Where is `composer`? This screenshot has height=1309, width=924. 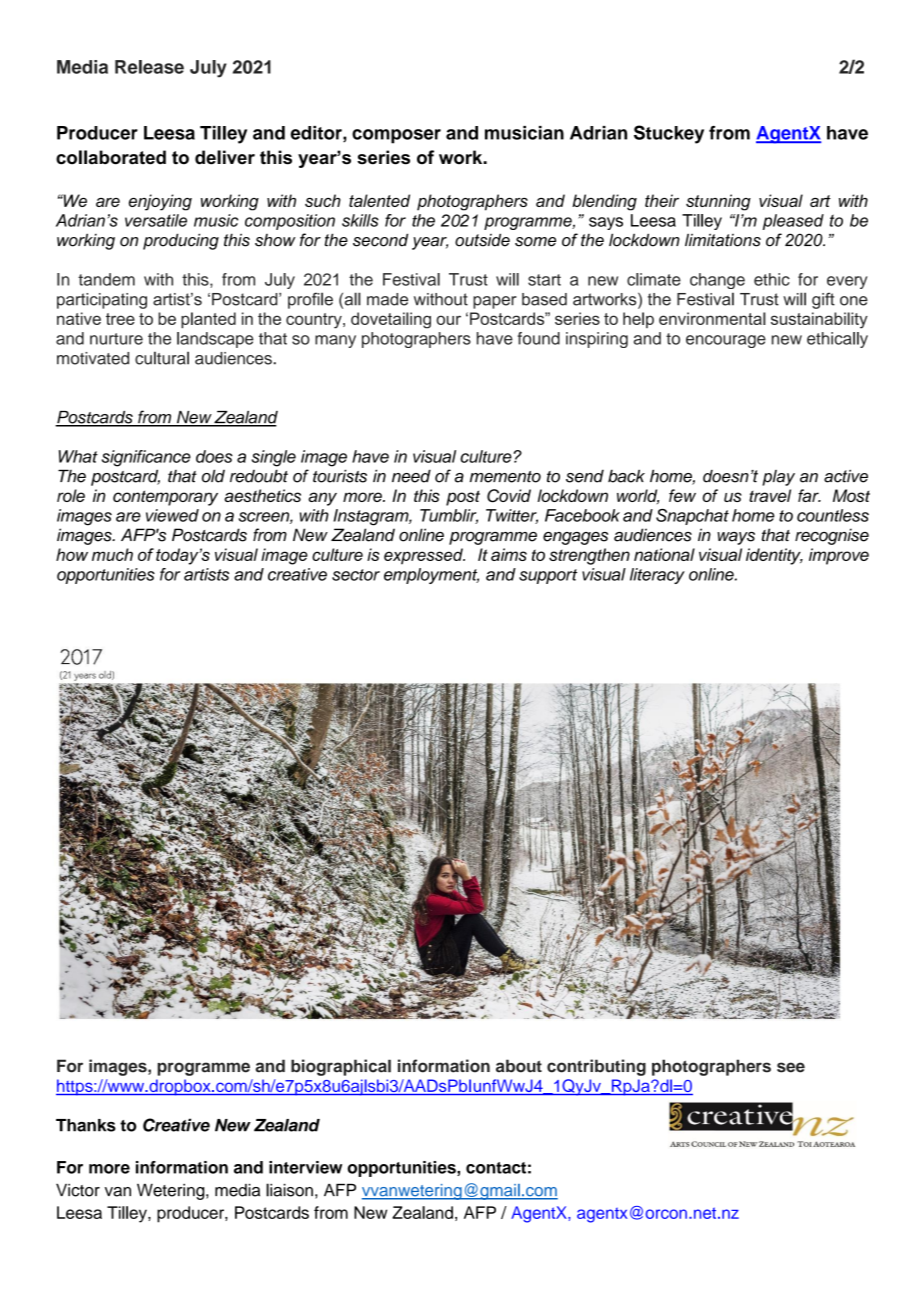 composer is located at coordinates (396, 136).
